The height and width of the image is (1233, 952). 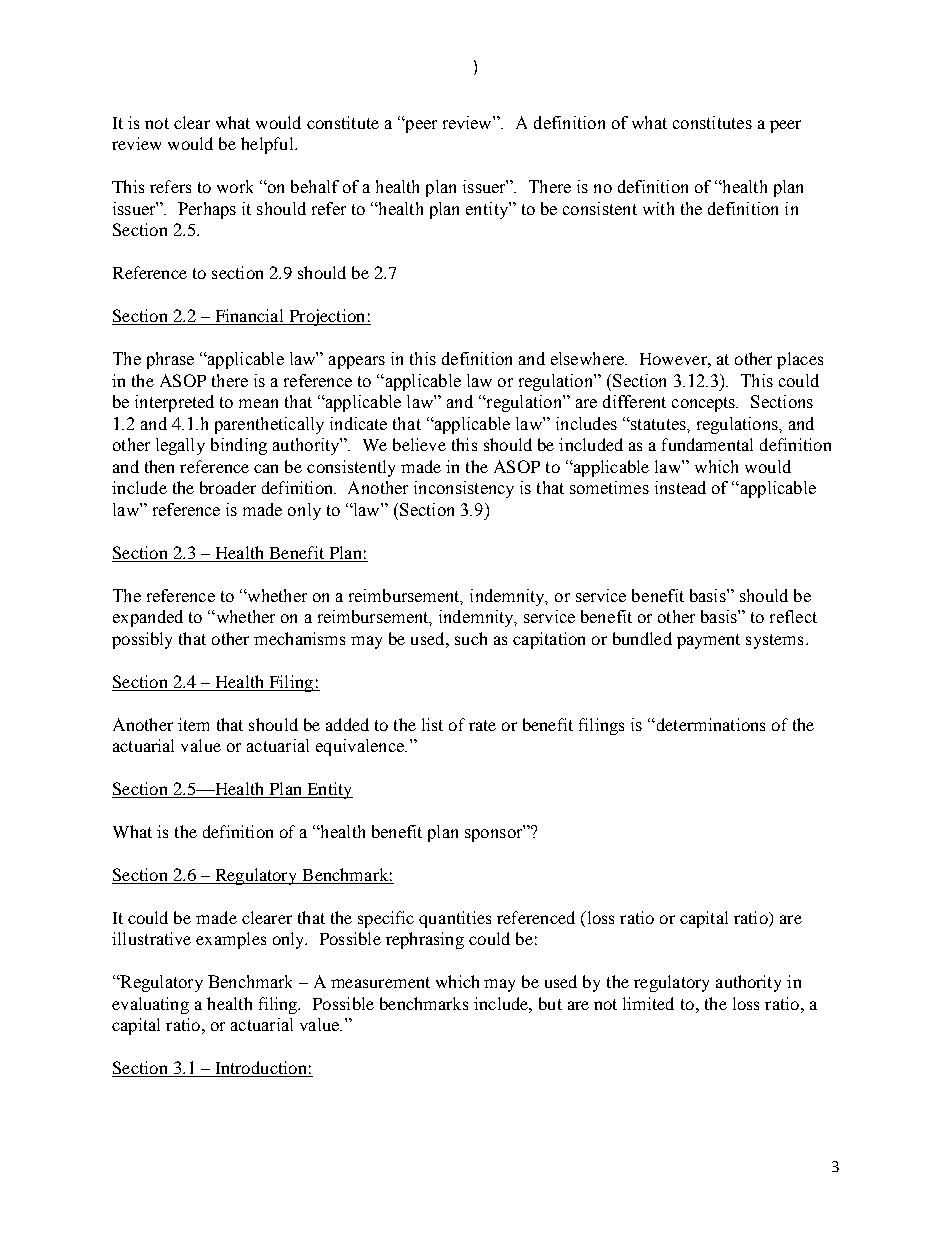 What do you see at coordinates (495, 834) in the image?
I see `sponsor` at bounding box center [495, 834].
